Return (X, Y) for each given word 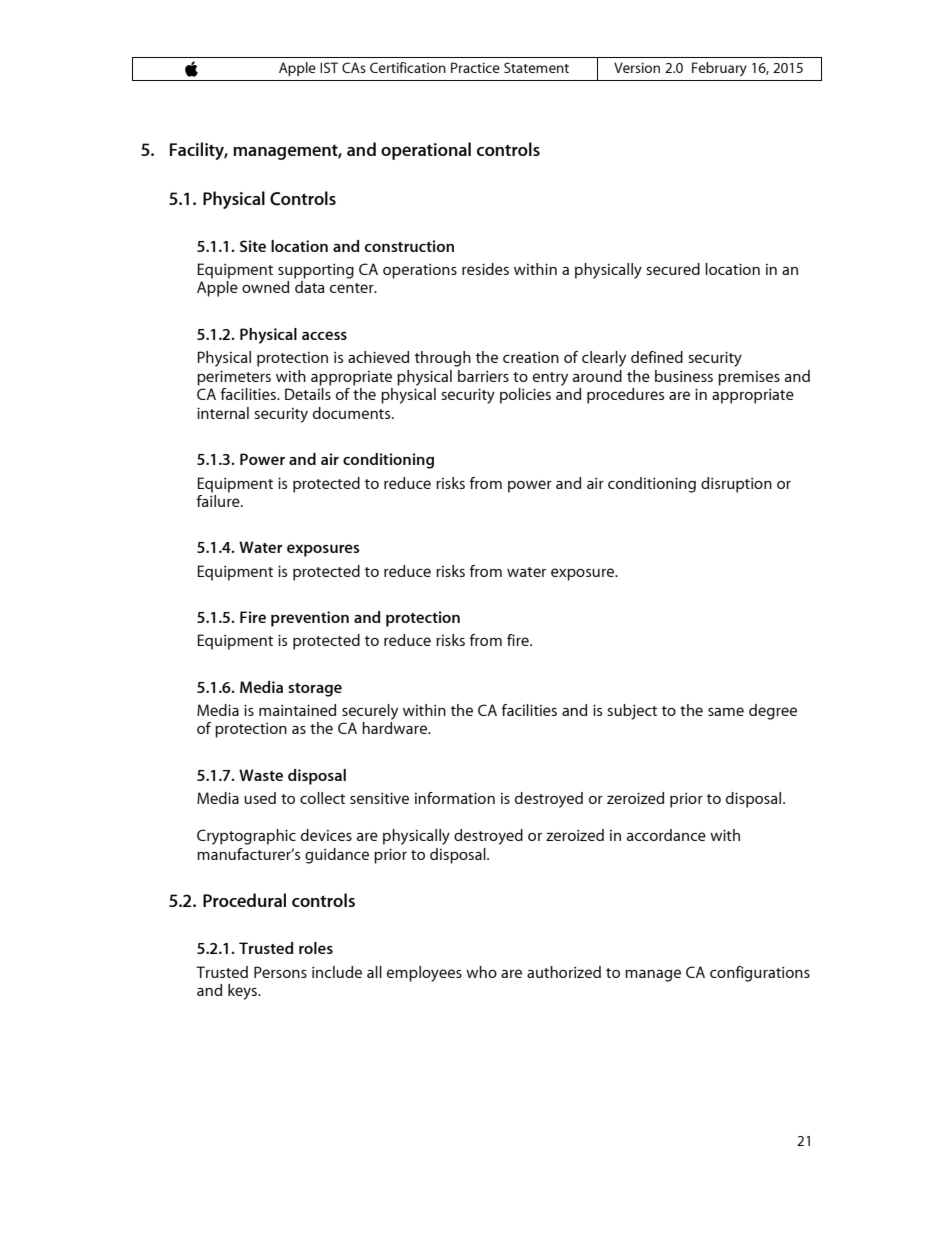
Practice (475, 67)
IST (329, 67)
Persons (280, 972)
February (719, 69)
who (481, 972)
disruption (736, 485)
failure (219, 499)
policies (525, 396)
